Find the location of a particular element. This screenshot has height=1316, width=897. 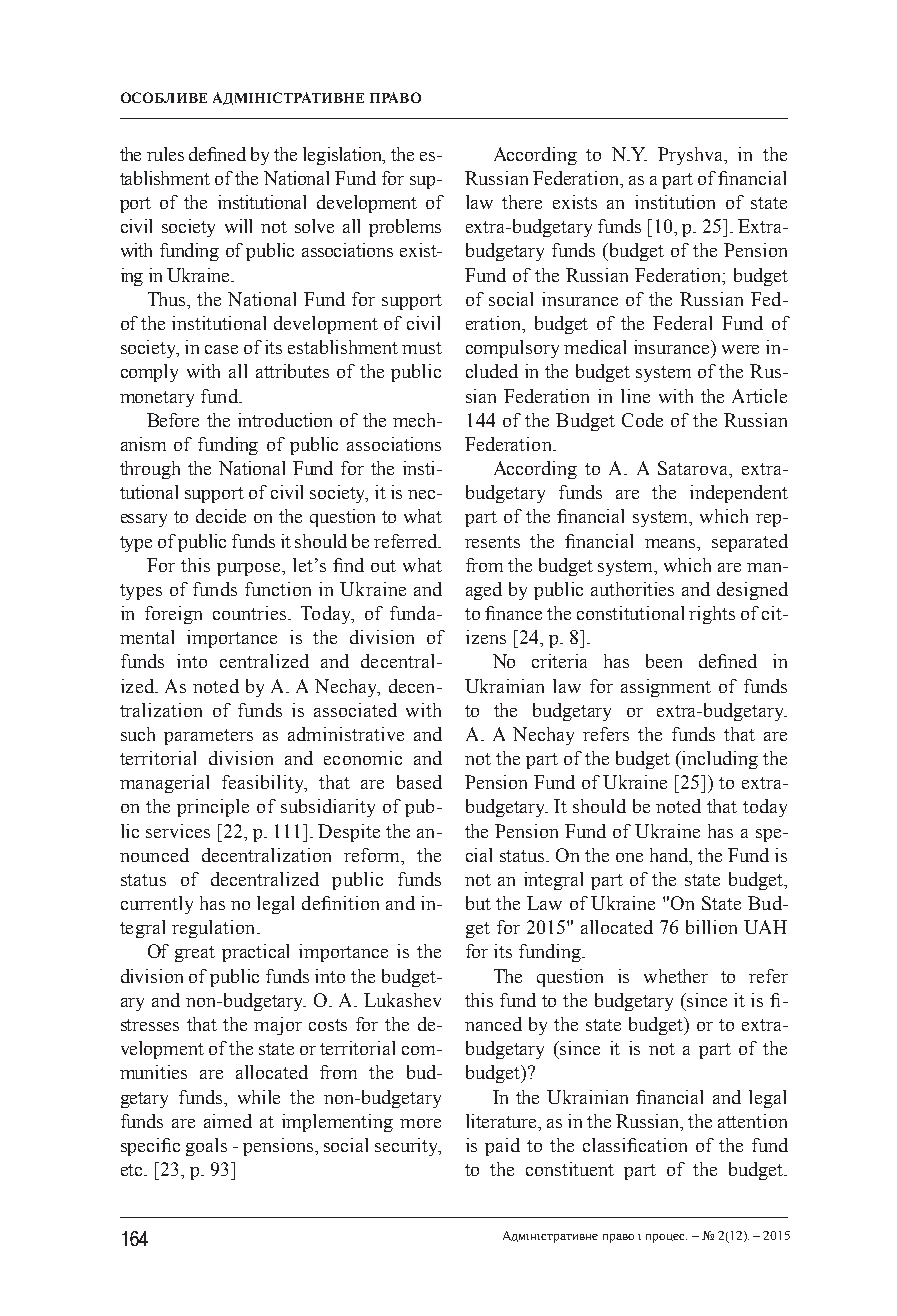

goals is located at coordinates (206, 1147).
